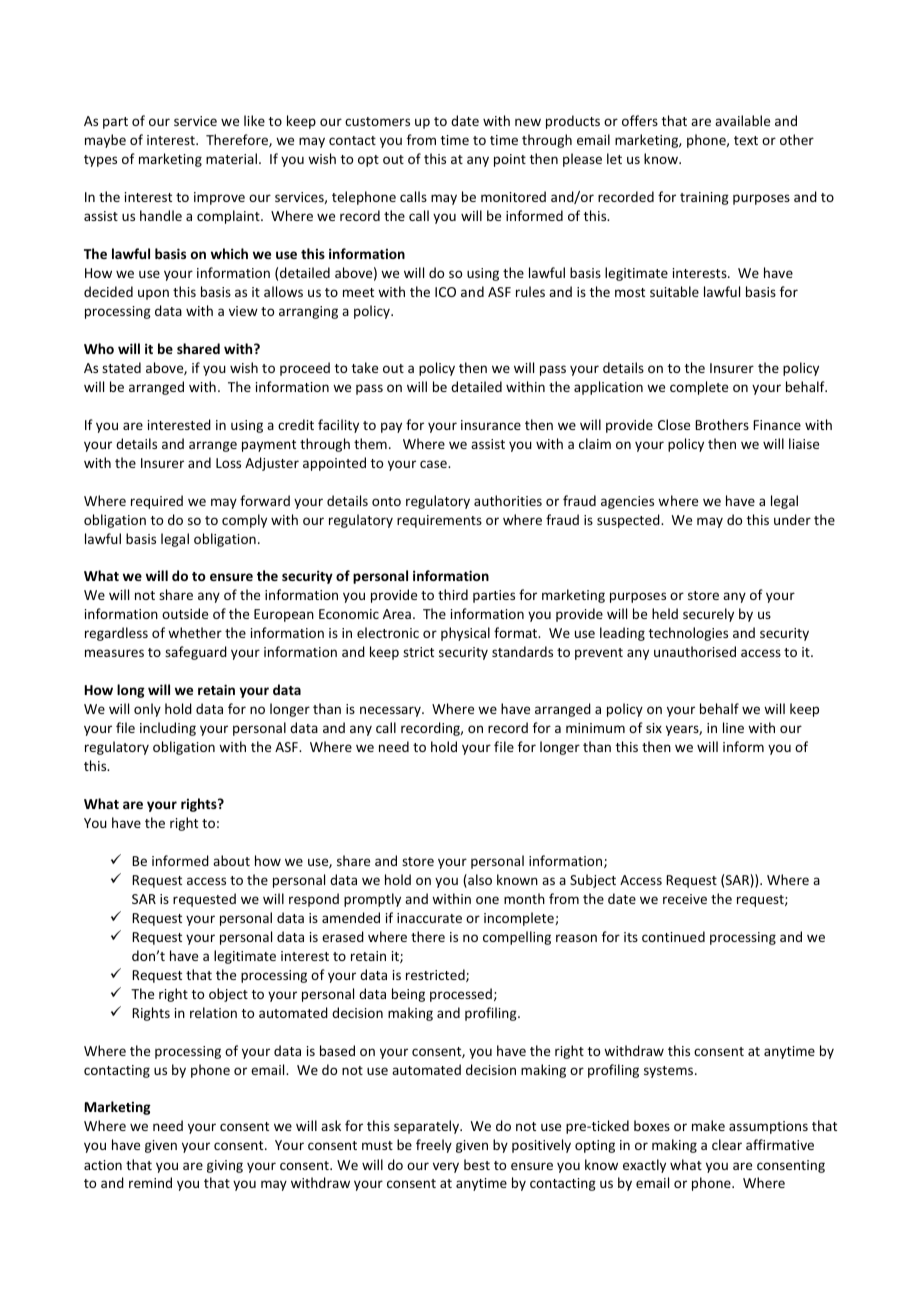 The width and height of the screenshot is (924, 1308). What do you see at coordinates (225, 1166) in the screenshot?
I see `giving` at bounding box center [225, 1166].
